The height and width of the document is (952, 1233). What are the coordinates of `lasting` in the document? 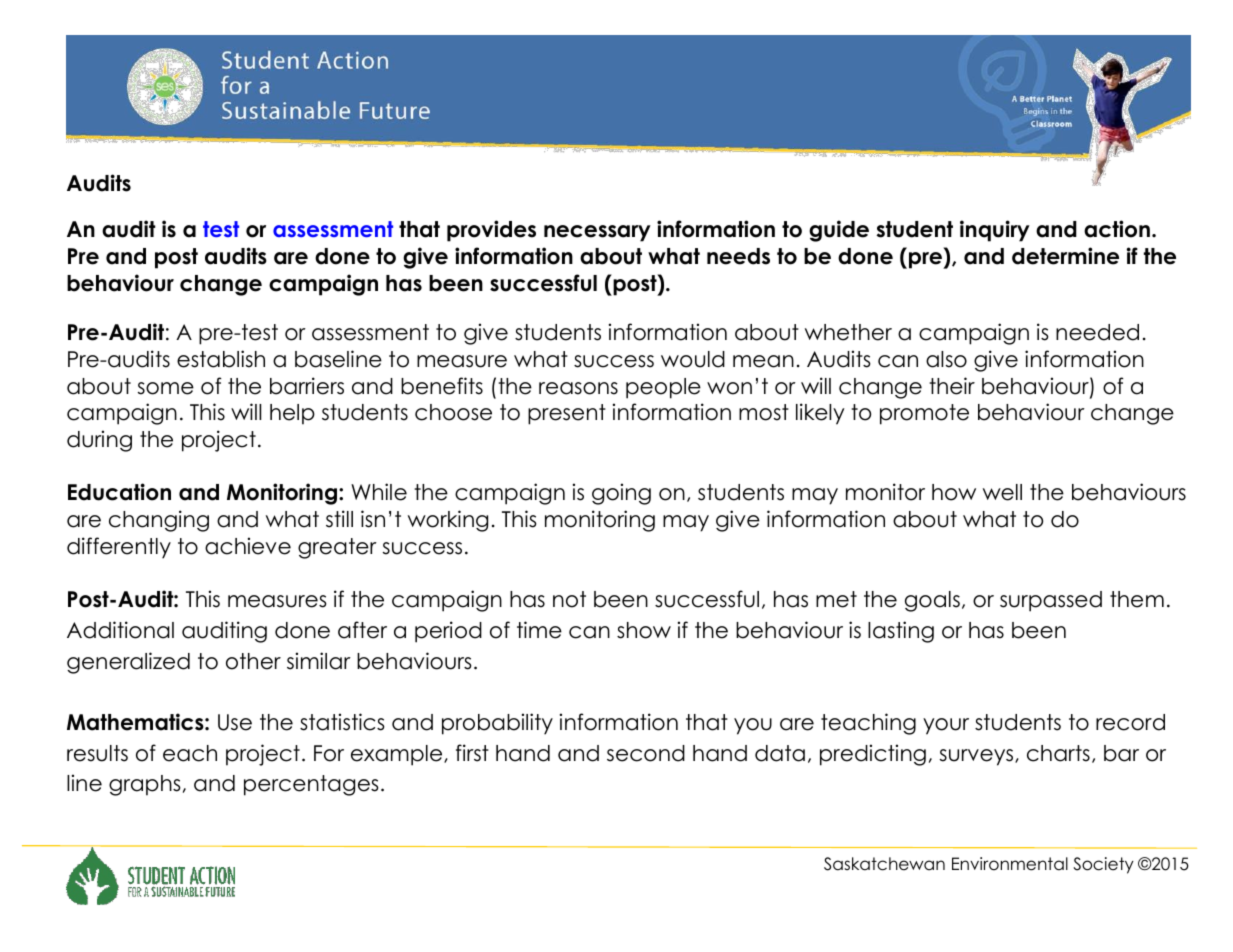 It's located at (901, 632).
